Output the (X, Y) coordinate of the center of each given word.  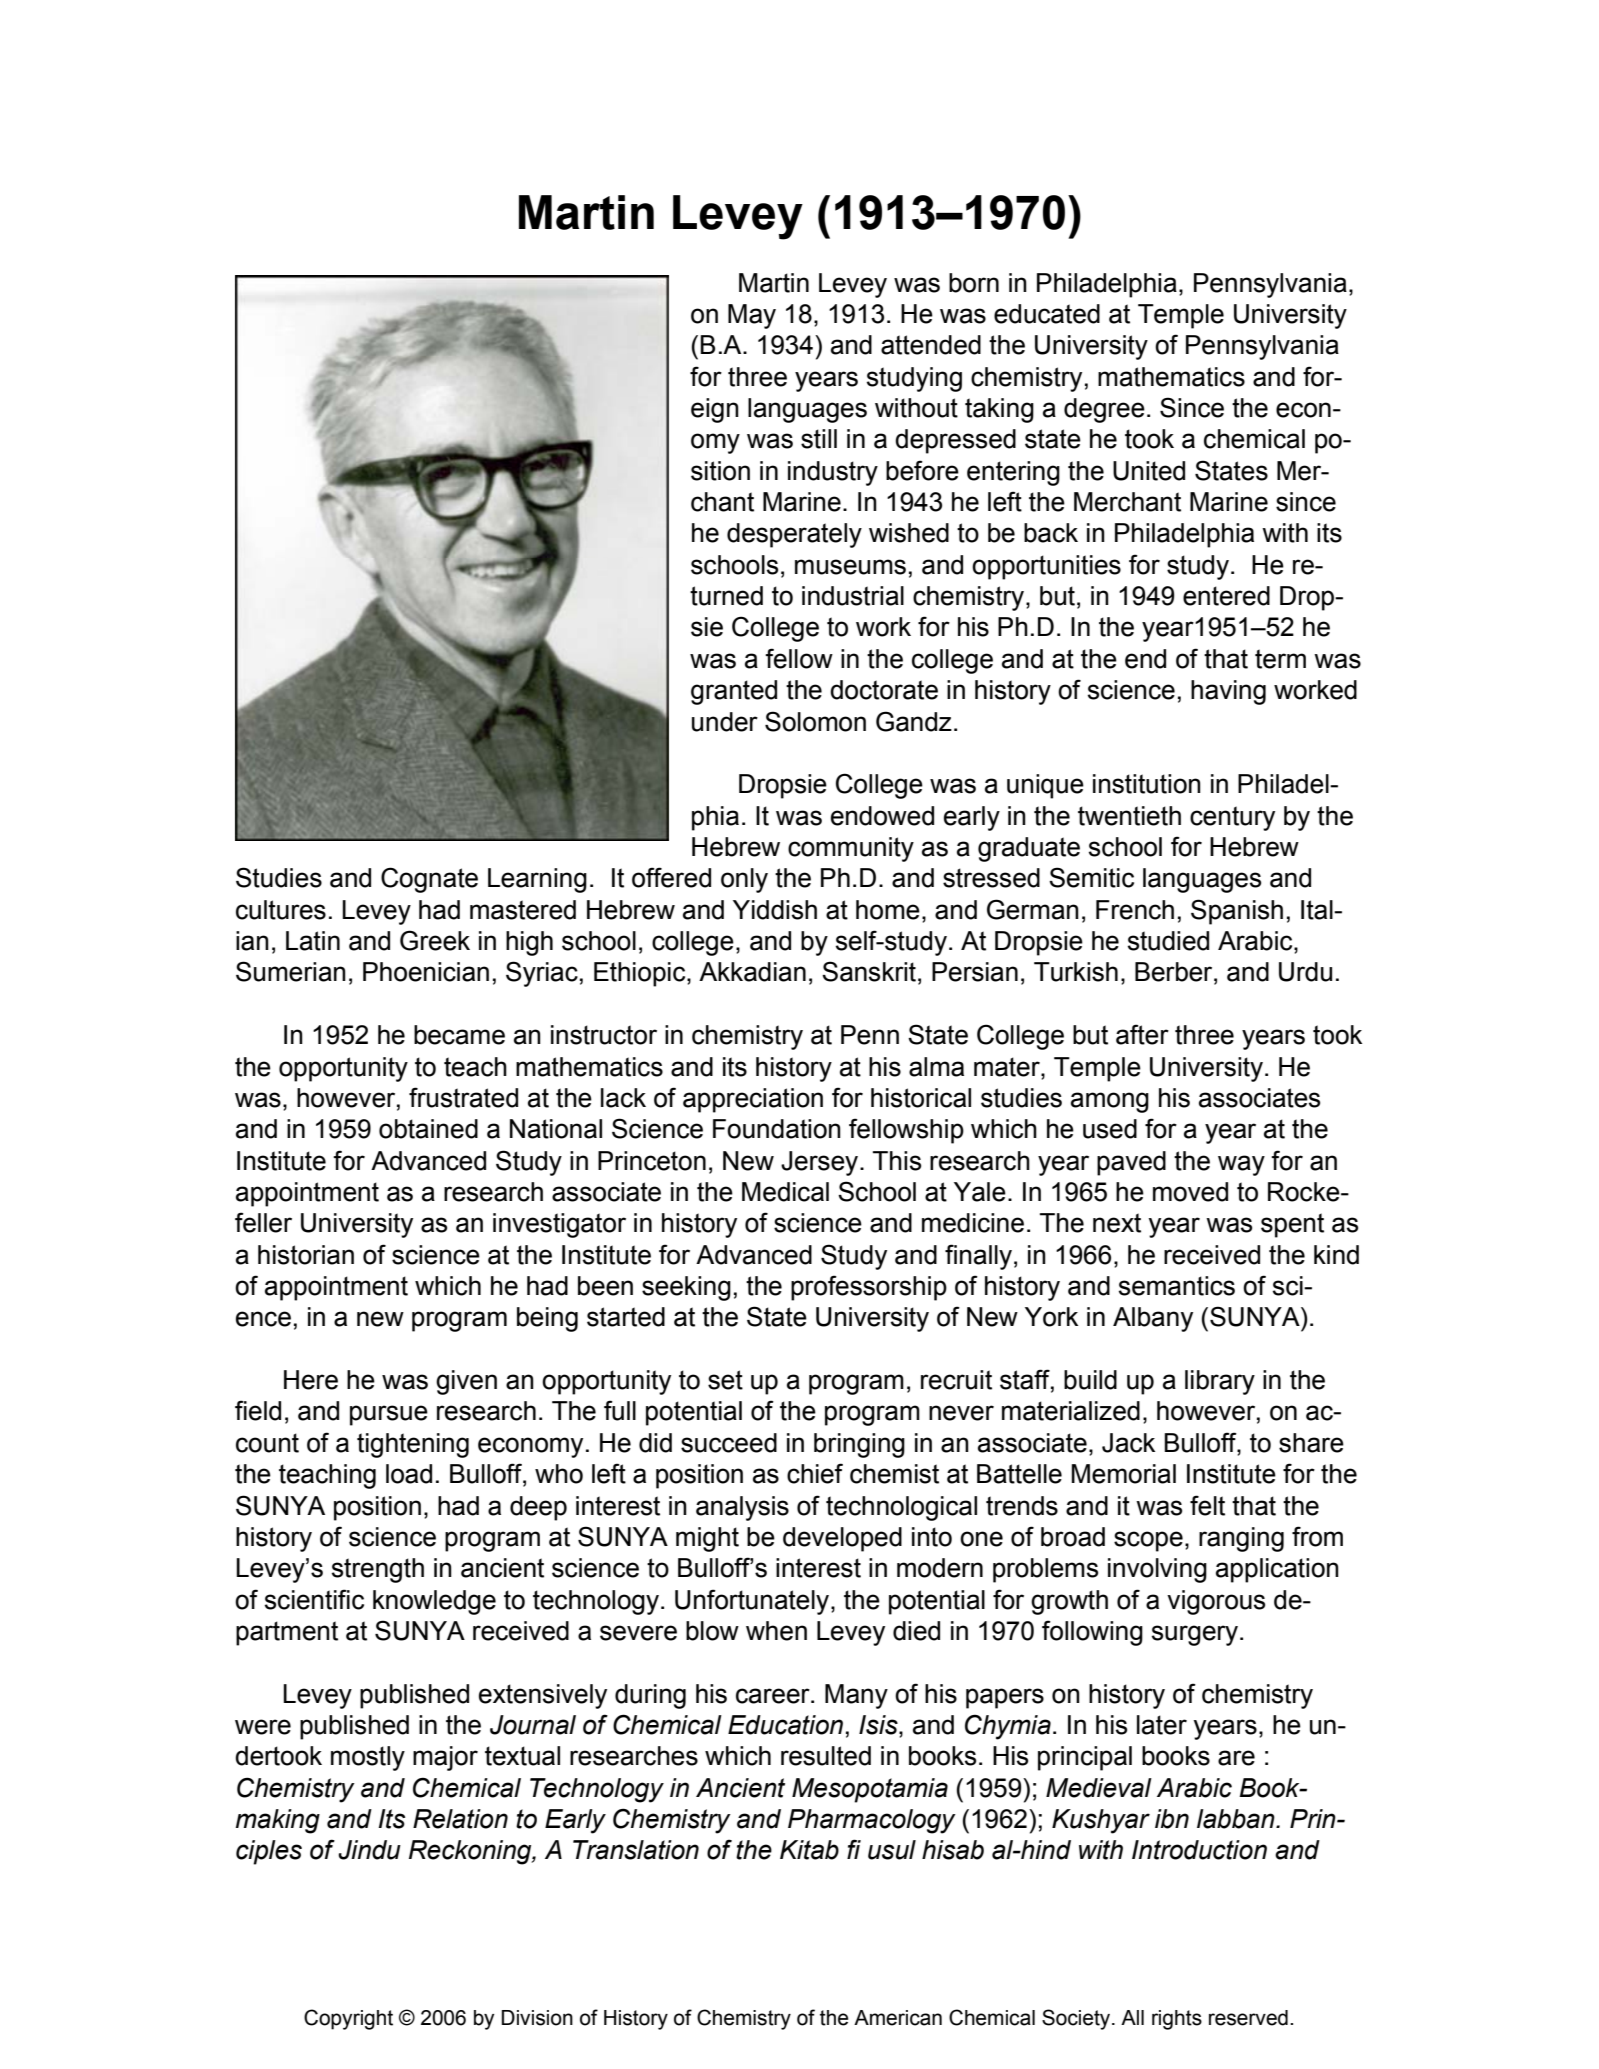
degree (1104, 410)
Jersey (821, 1163)
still (819, 439)
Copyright (348, 2019)
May (752, 316)
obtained (428, 1129)
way (1241, 1165)
